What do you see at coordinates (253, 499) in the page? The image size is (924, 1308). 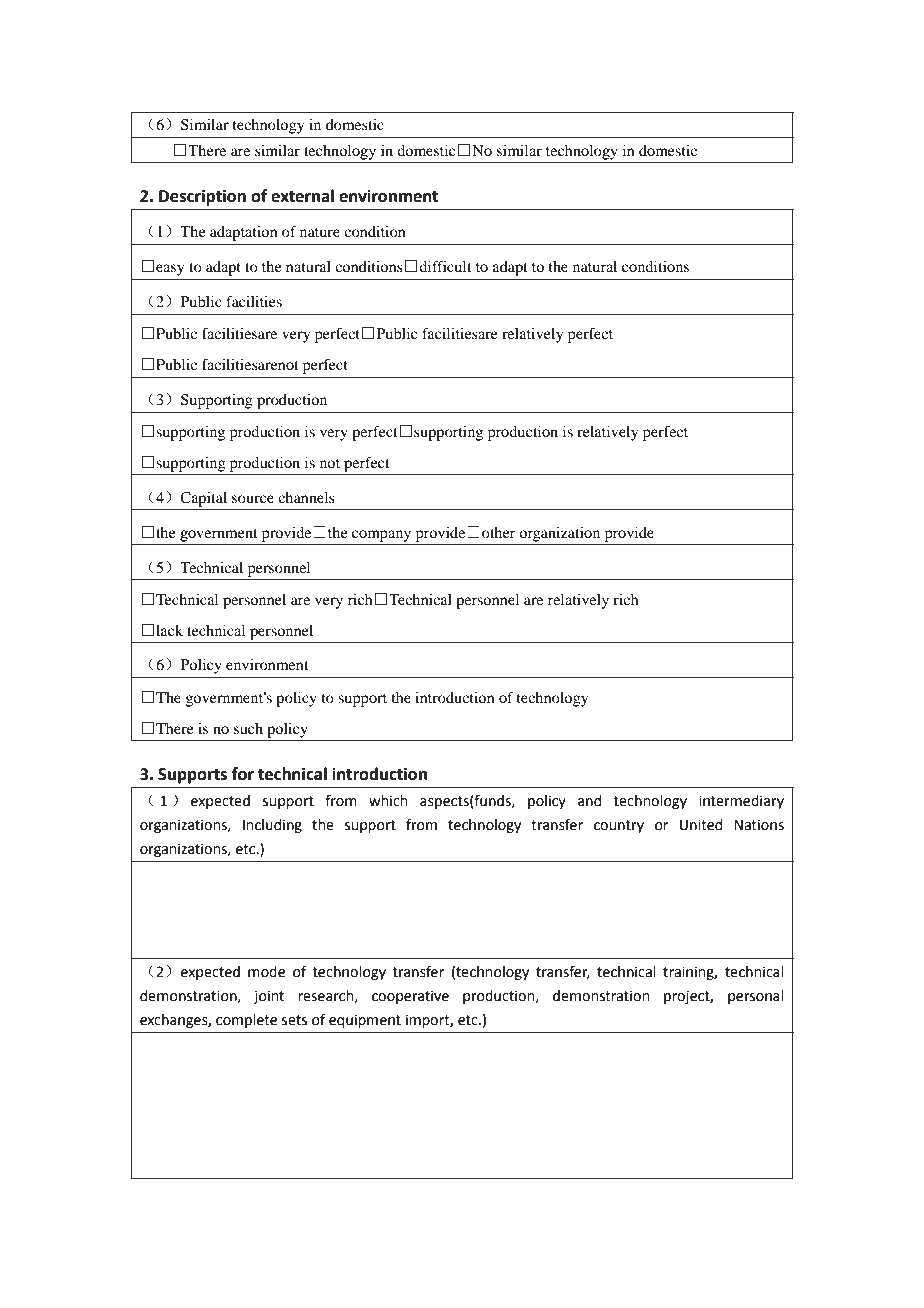 I see `source` at bounding box center [253, 499].
